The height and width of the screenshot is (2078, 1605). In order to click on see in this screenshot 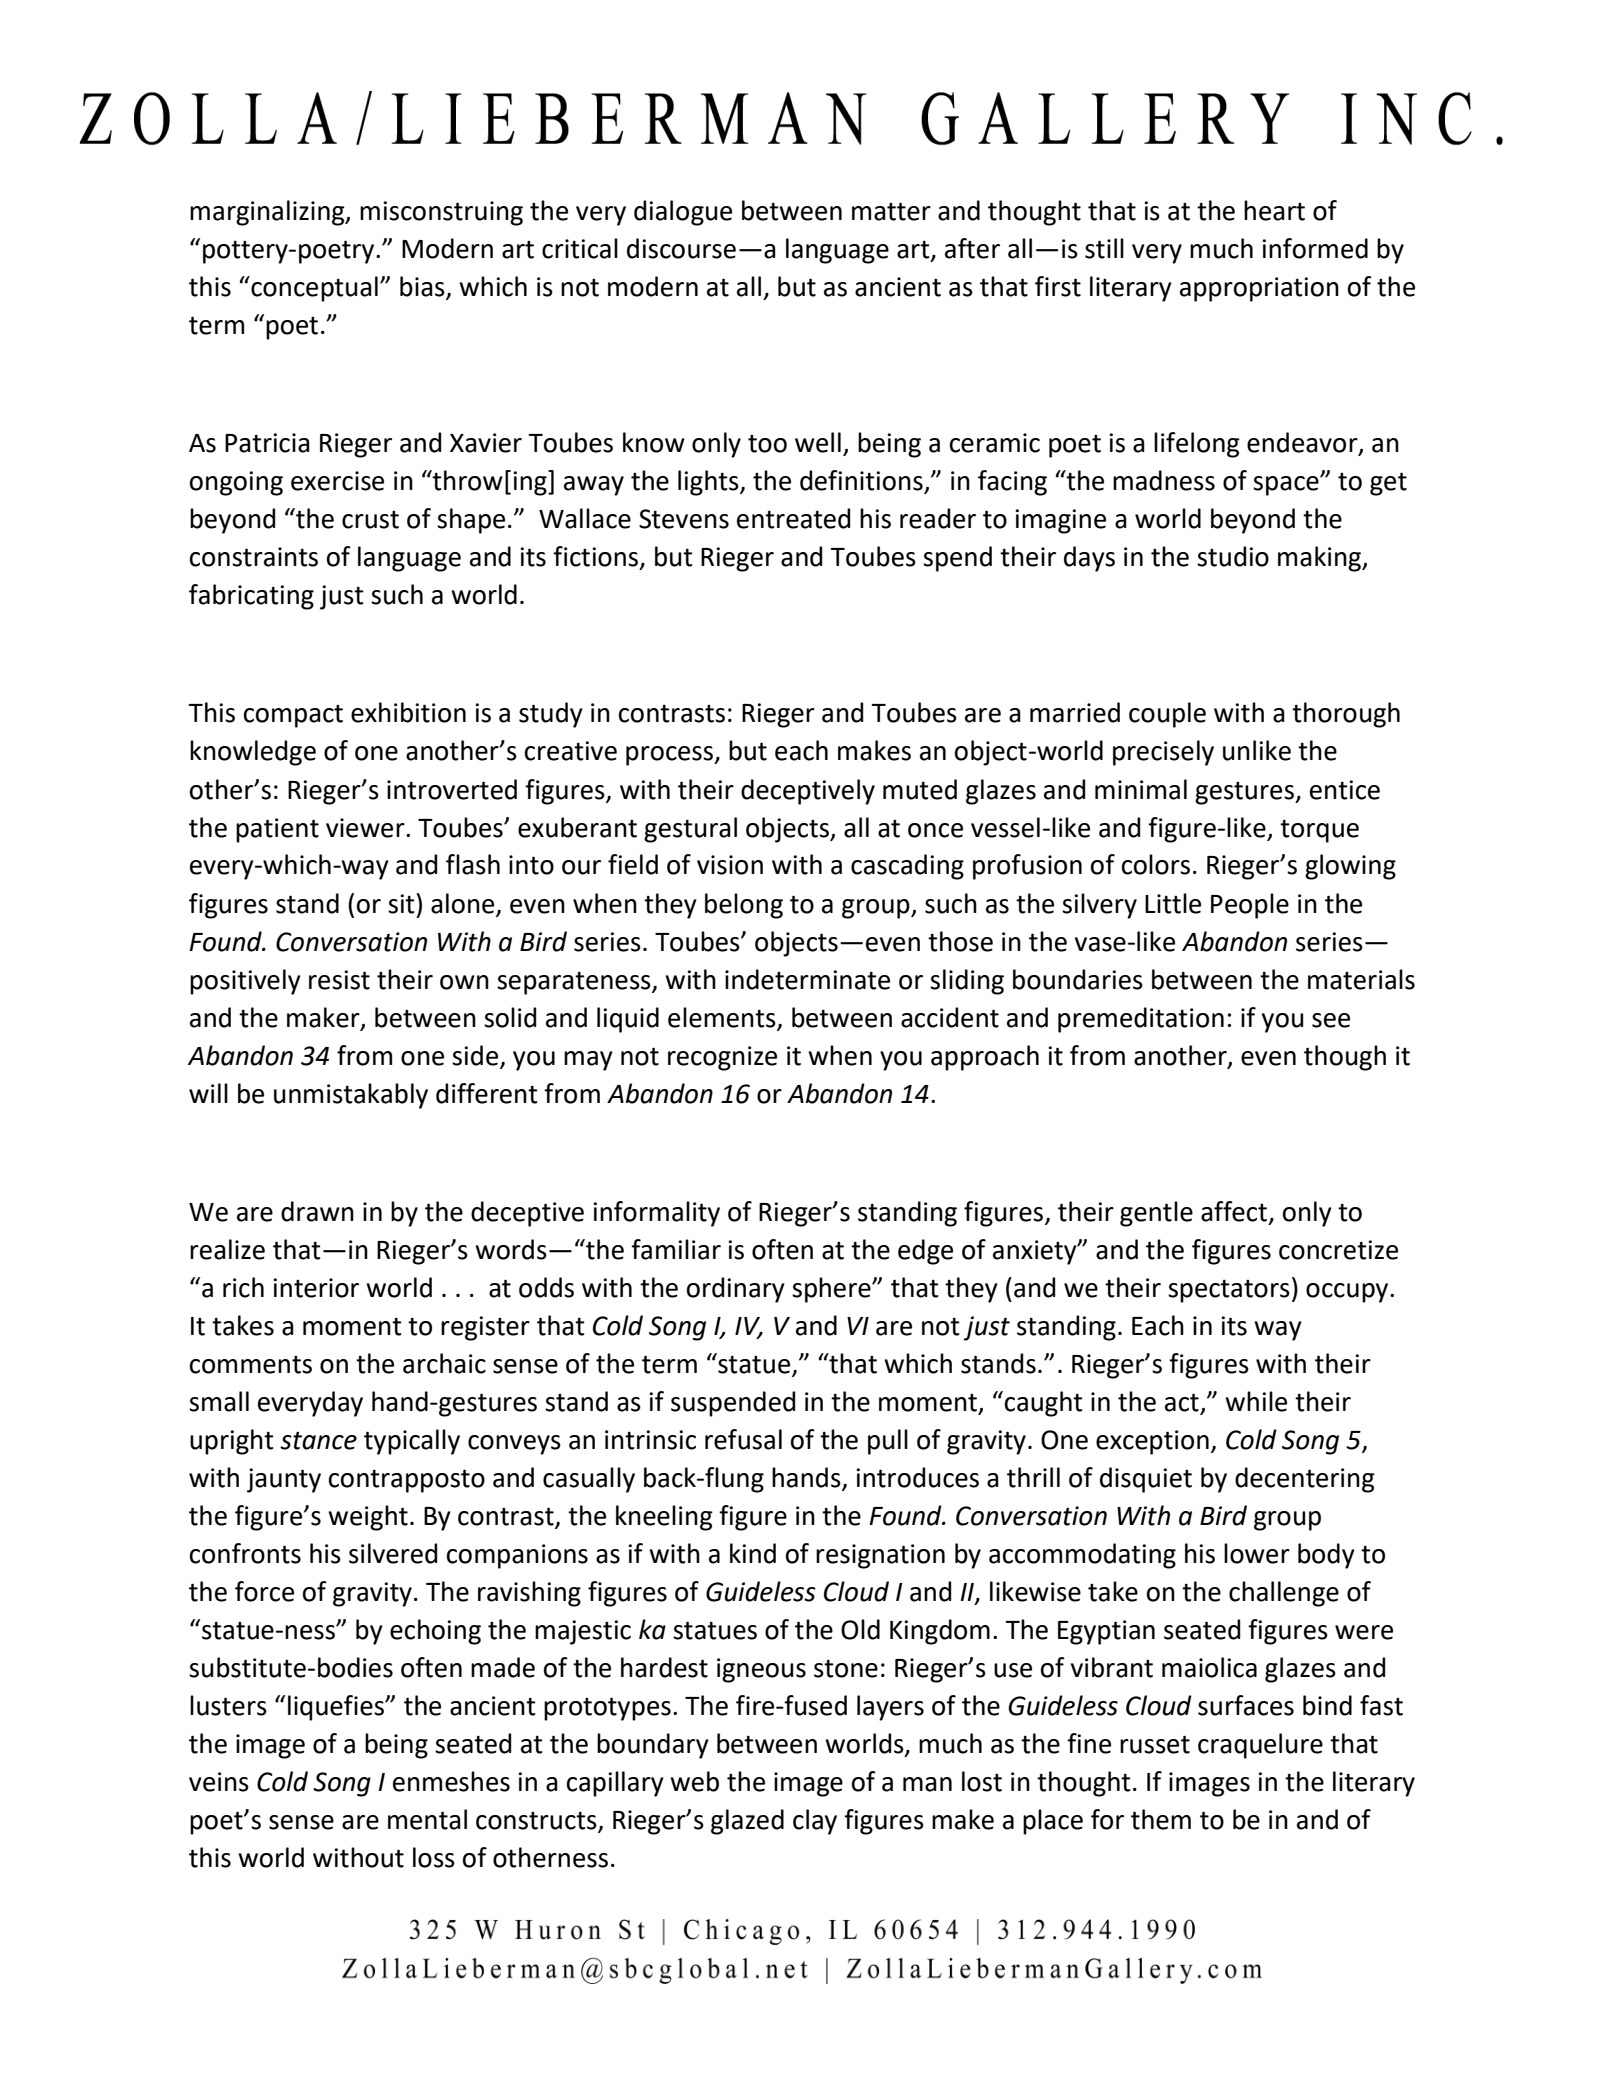, I will do `click(1331, 1020)`.
